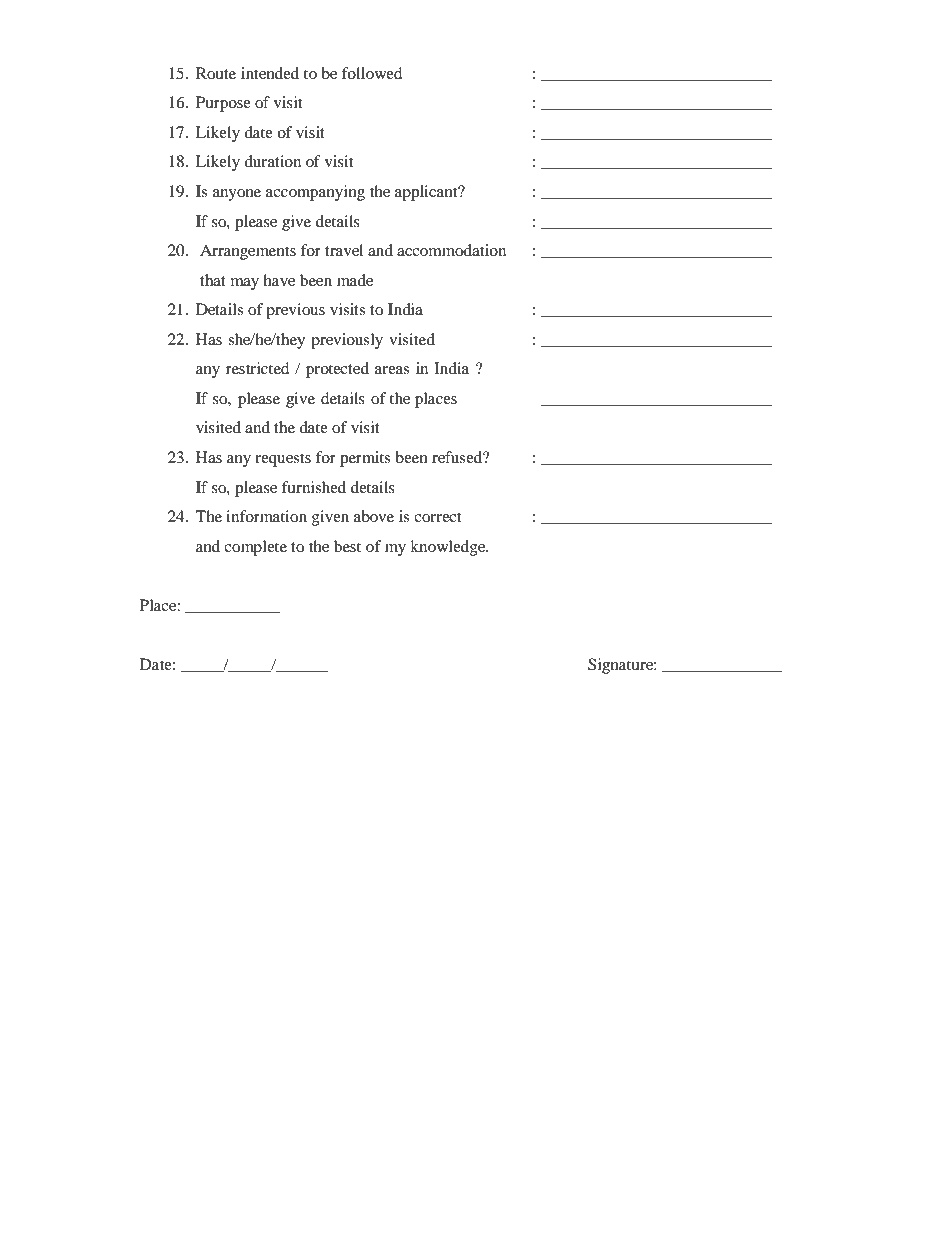 The image size is (952, 1233). I want to click on followed, so click(372, 73).
